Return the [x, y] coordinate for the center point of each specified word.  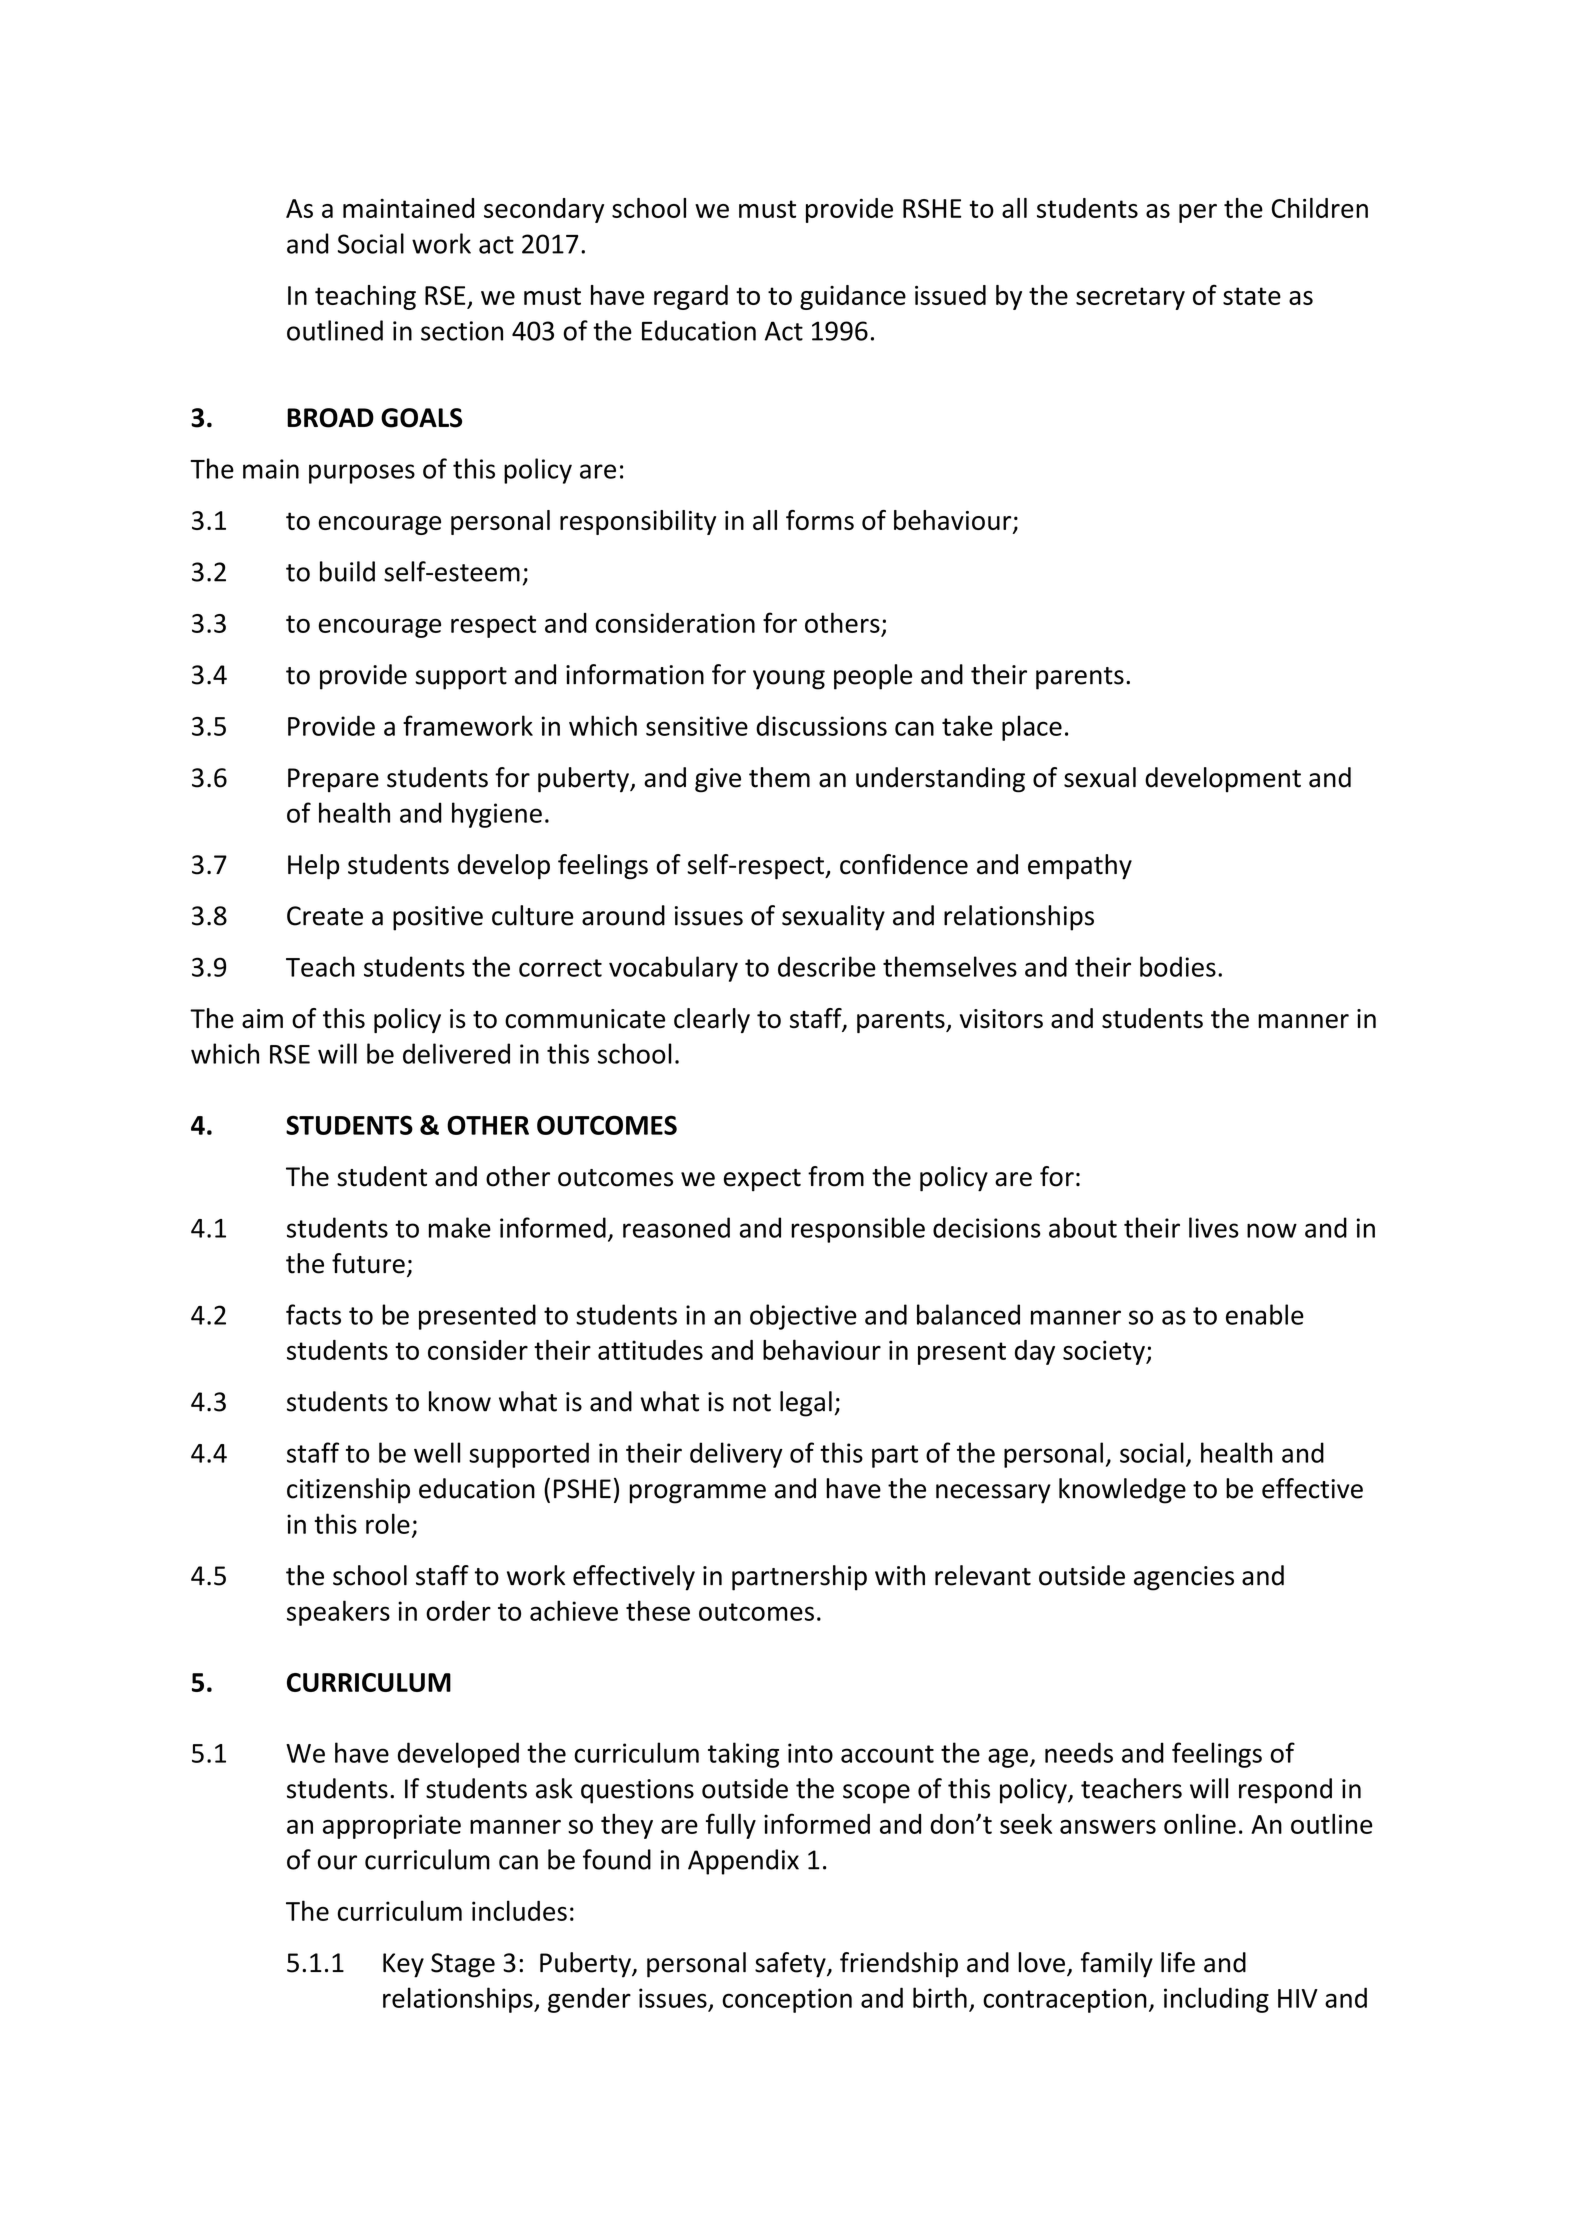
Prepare [333, 780]
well [437, 1452]
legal [806, 1404]
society [1105, 1352]
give [718, 780]
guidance [853, 297]
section [462, 331]
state [1252, 296]
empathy [1080, 867]
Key [403, 1965]
